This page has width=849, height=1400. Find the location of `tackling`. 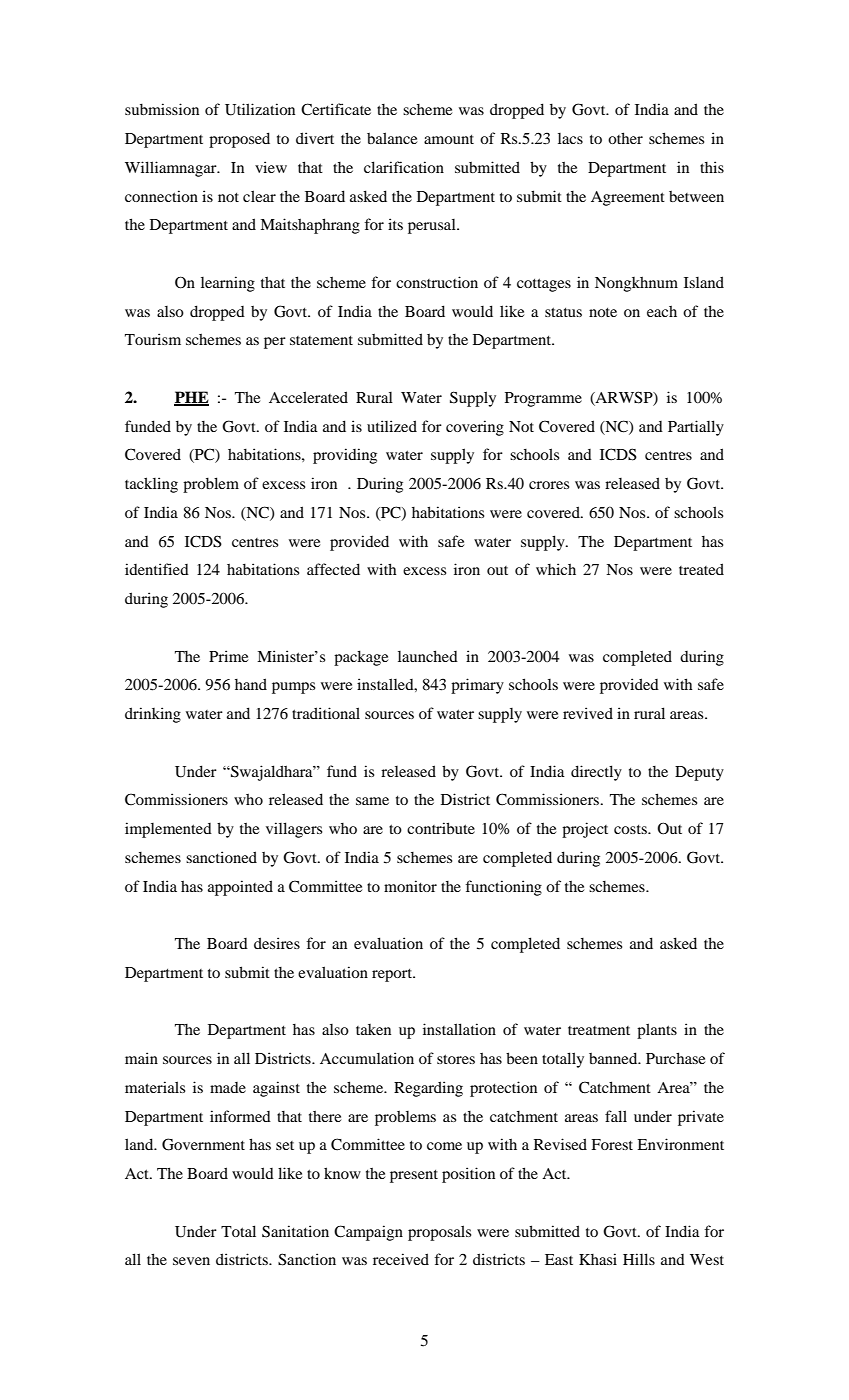

tackling is located at coordinates (151, 485).
